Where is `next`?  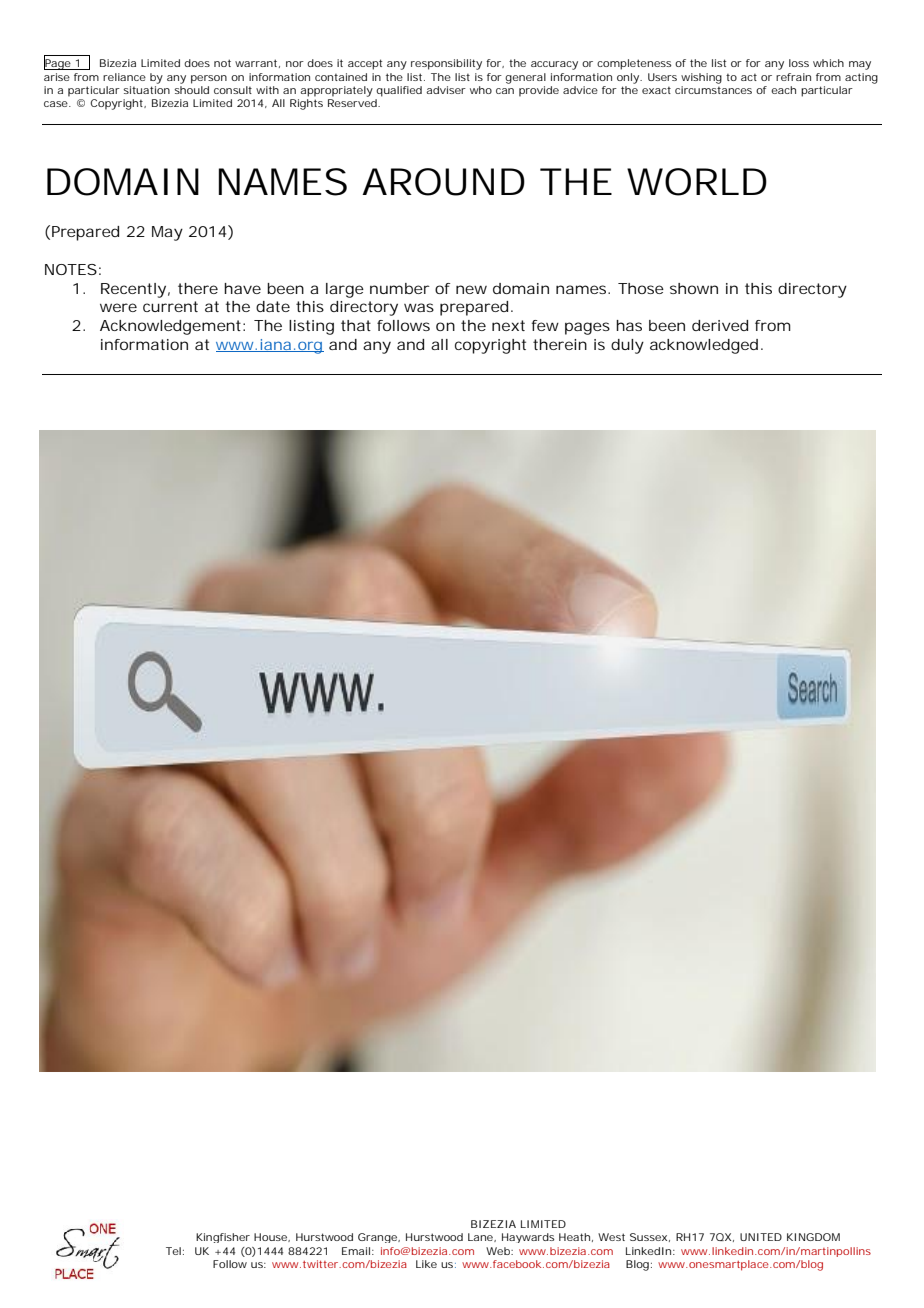
next is located at coordinates (508, 325).
